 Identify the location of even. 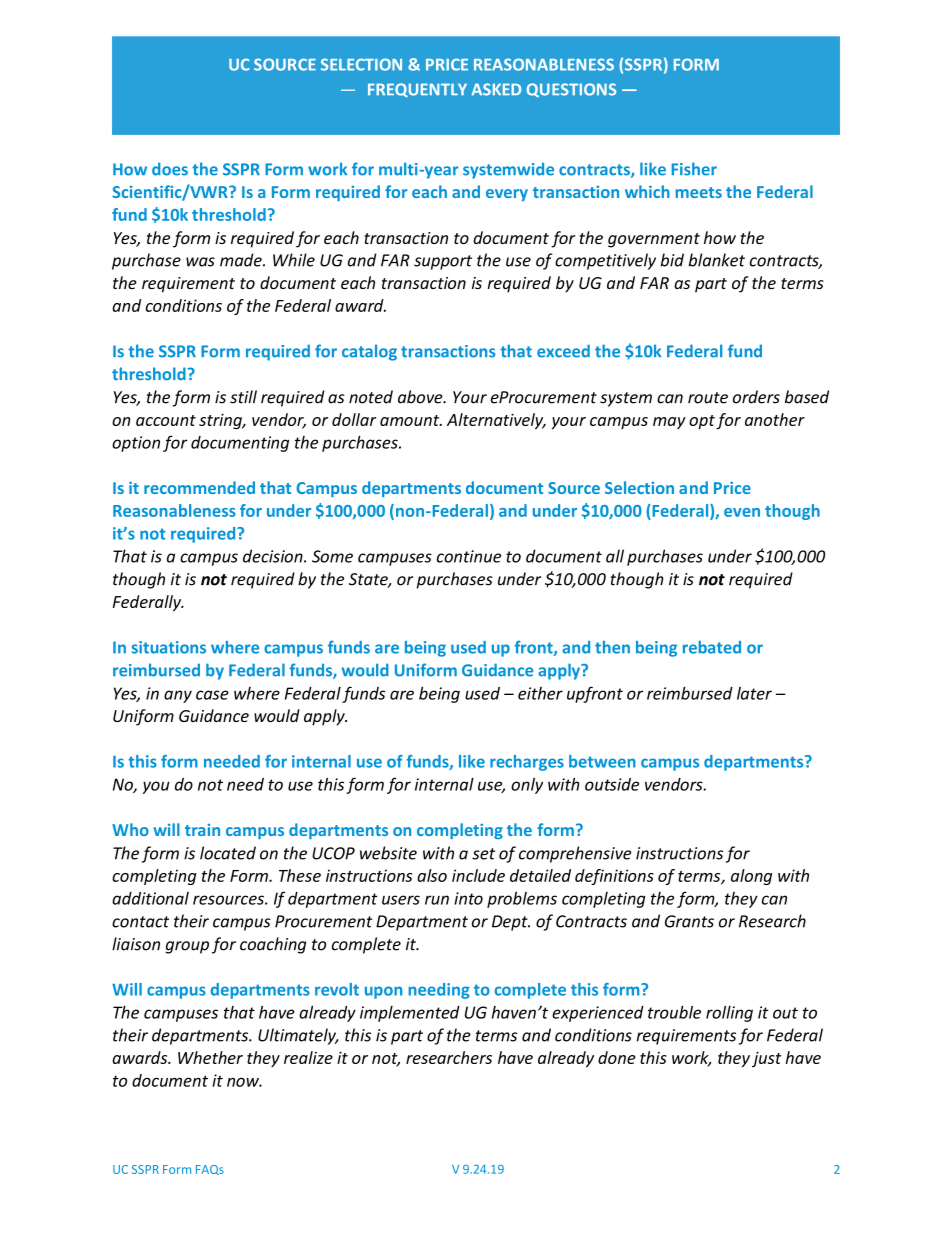
(742, 512).
